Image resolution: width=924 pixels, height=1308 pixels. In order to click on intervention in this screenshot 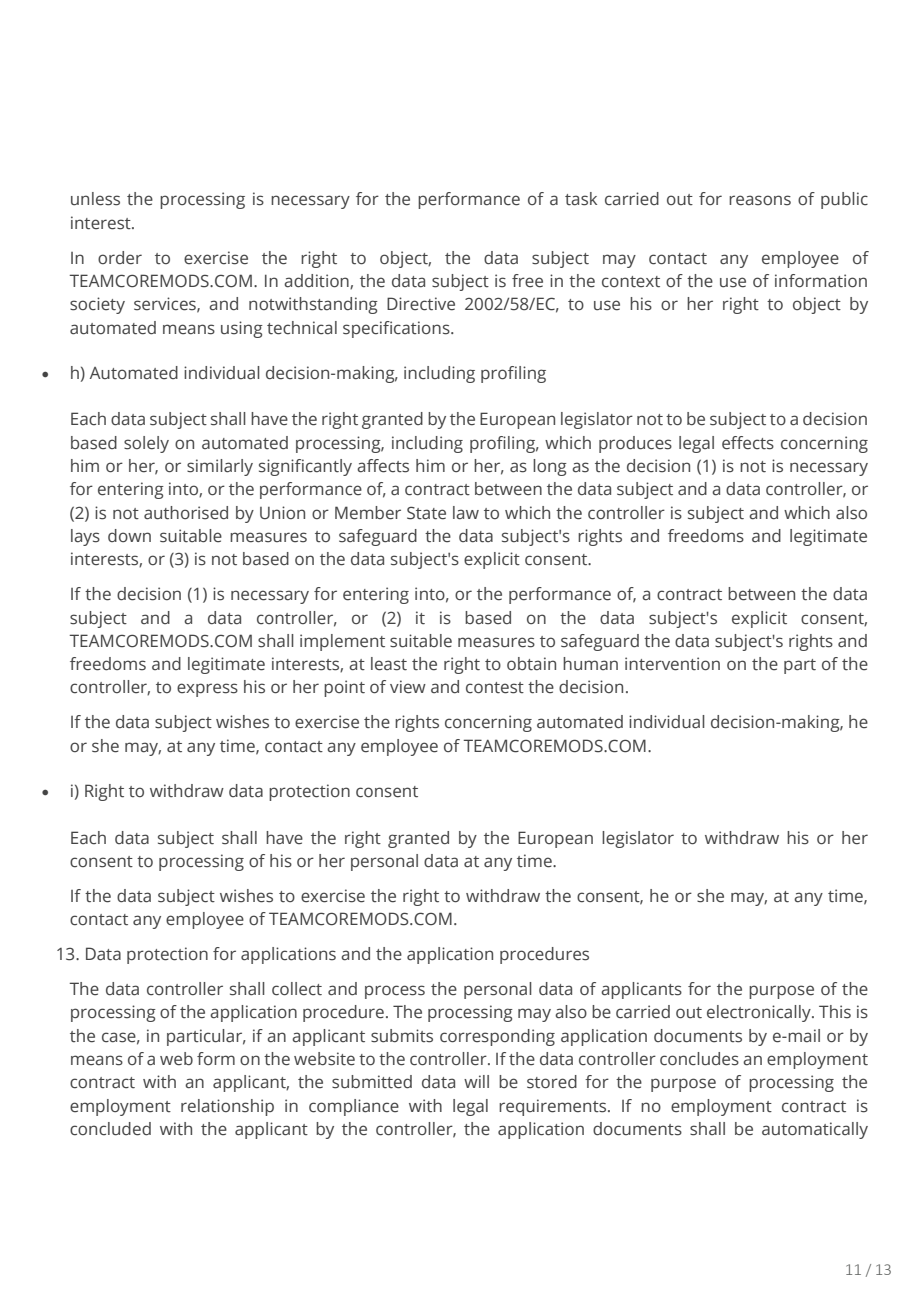, I will do `click(672, 664)`.
